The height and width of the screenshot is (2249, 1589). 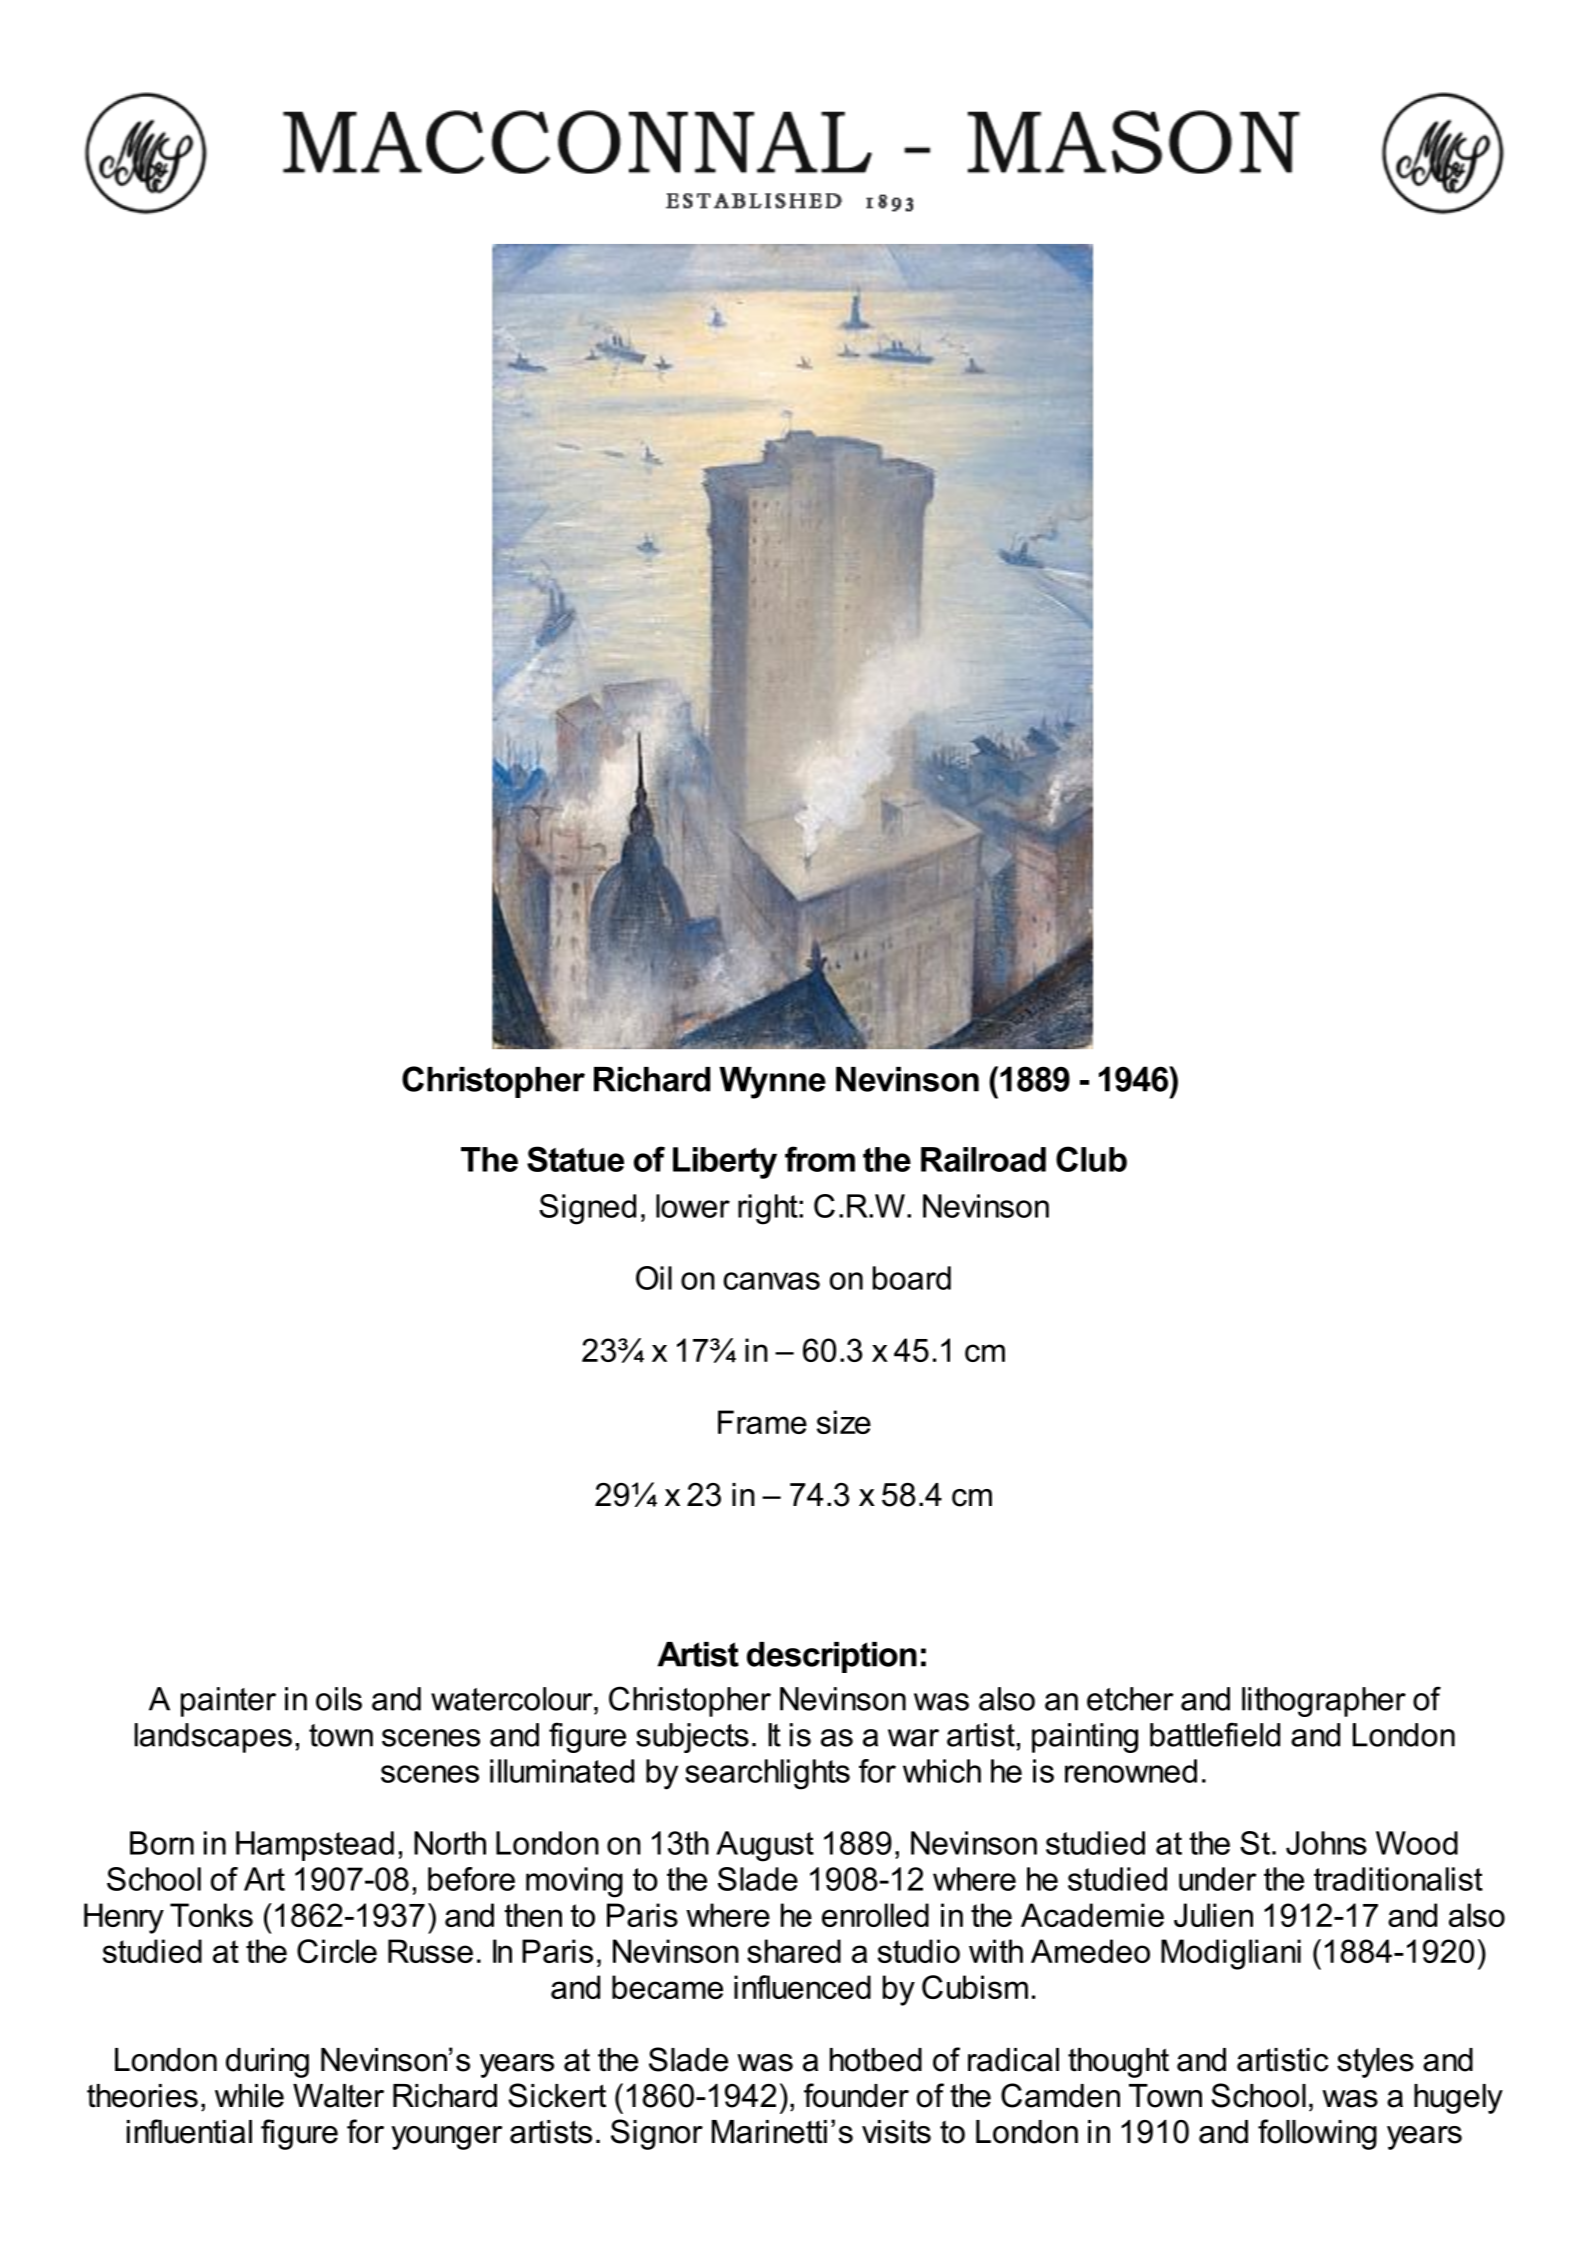 What do you see at coordinates (772, 1083) in the screenshot?
I see `Wynne` at bounding box center [772, 1083].
